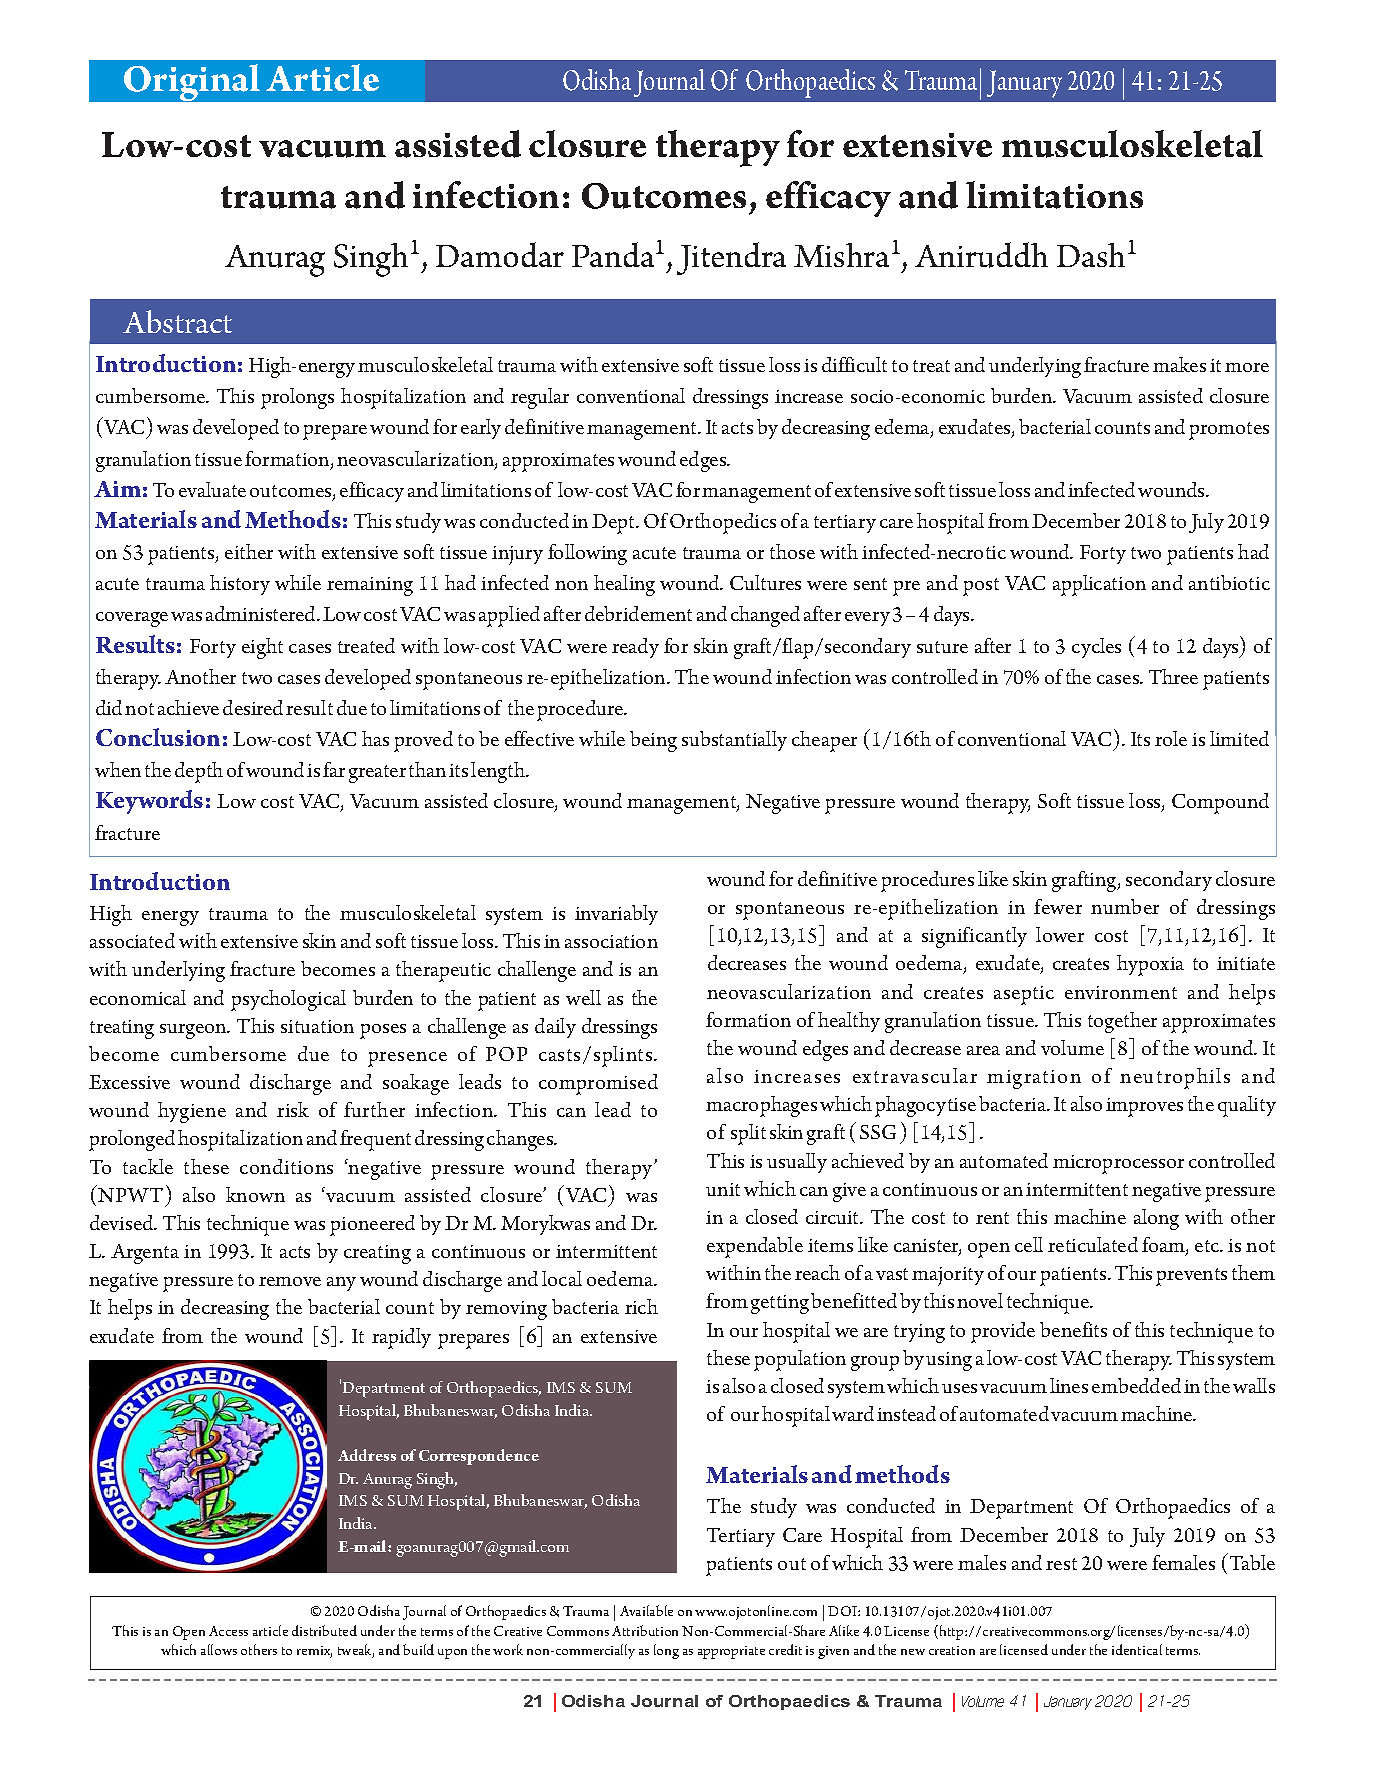 The width and height of the image is (1382, 1789). Describe the element at coordinates (1150, 965) in the image. I see `hypoxia` at that location.
